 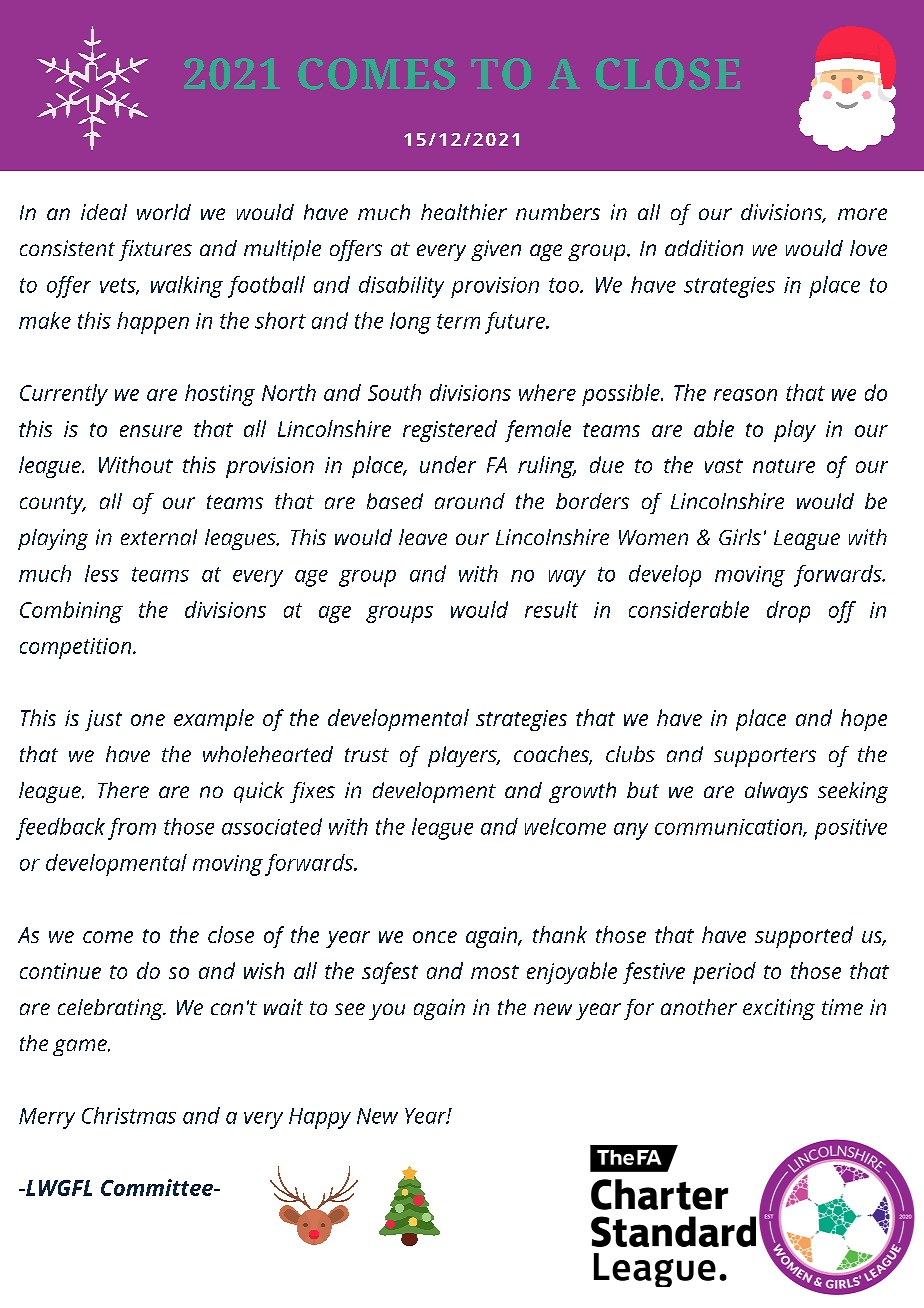 I want to click on There, so click(x=123, y=790).
